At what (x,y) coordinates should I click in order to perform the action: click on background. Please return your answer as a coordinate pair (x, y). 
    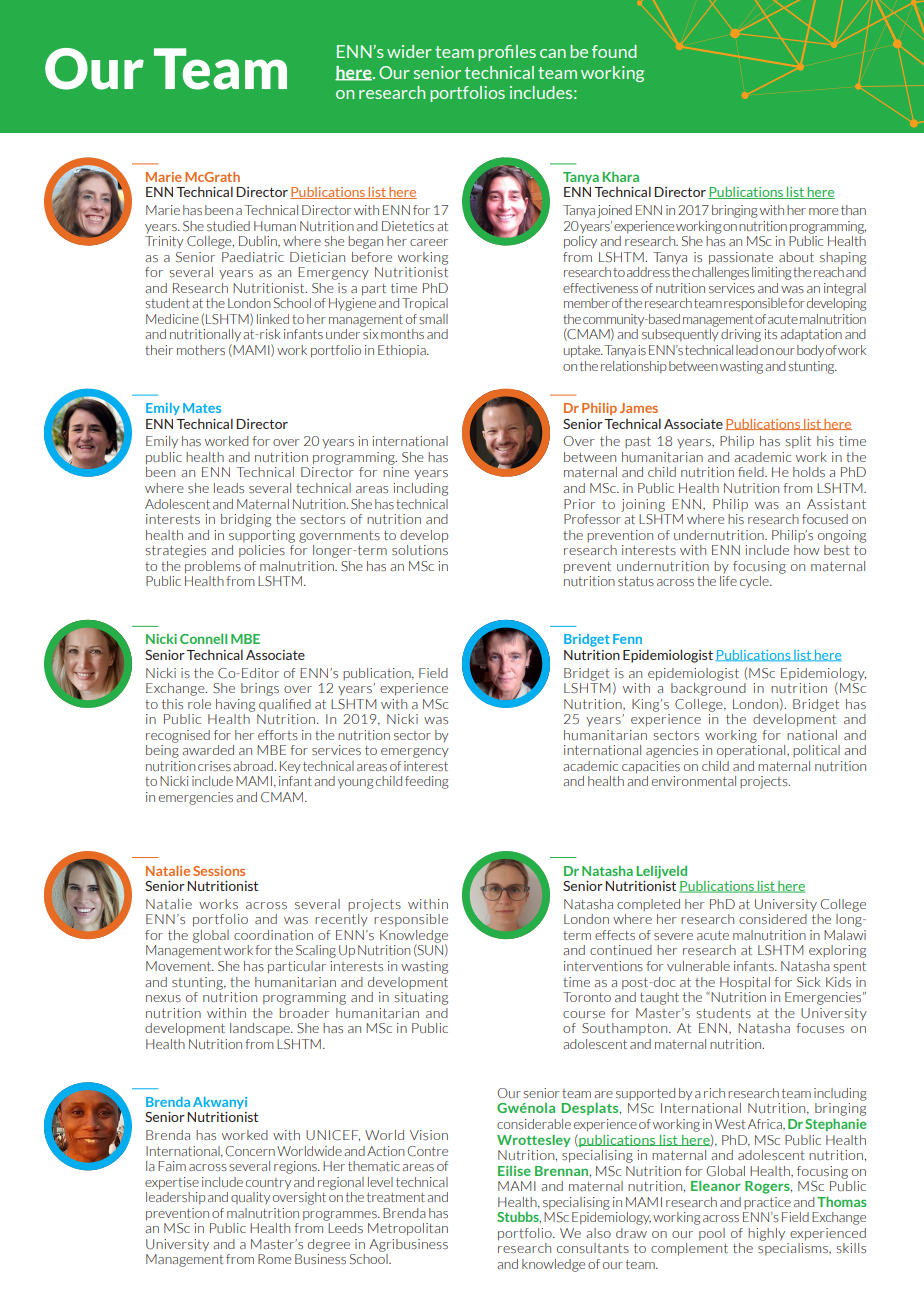
    Looking at the image, I should click on (708, 688).
